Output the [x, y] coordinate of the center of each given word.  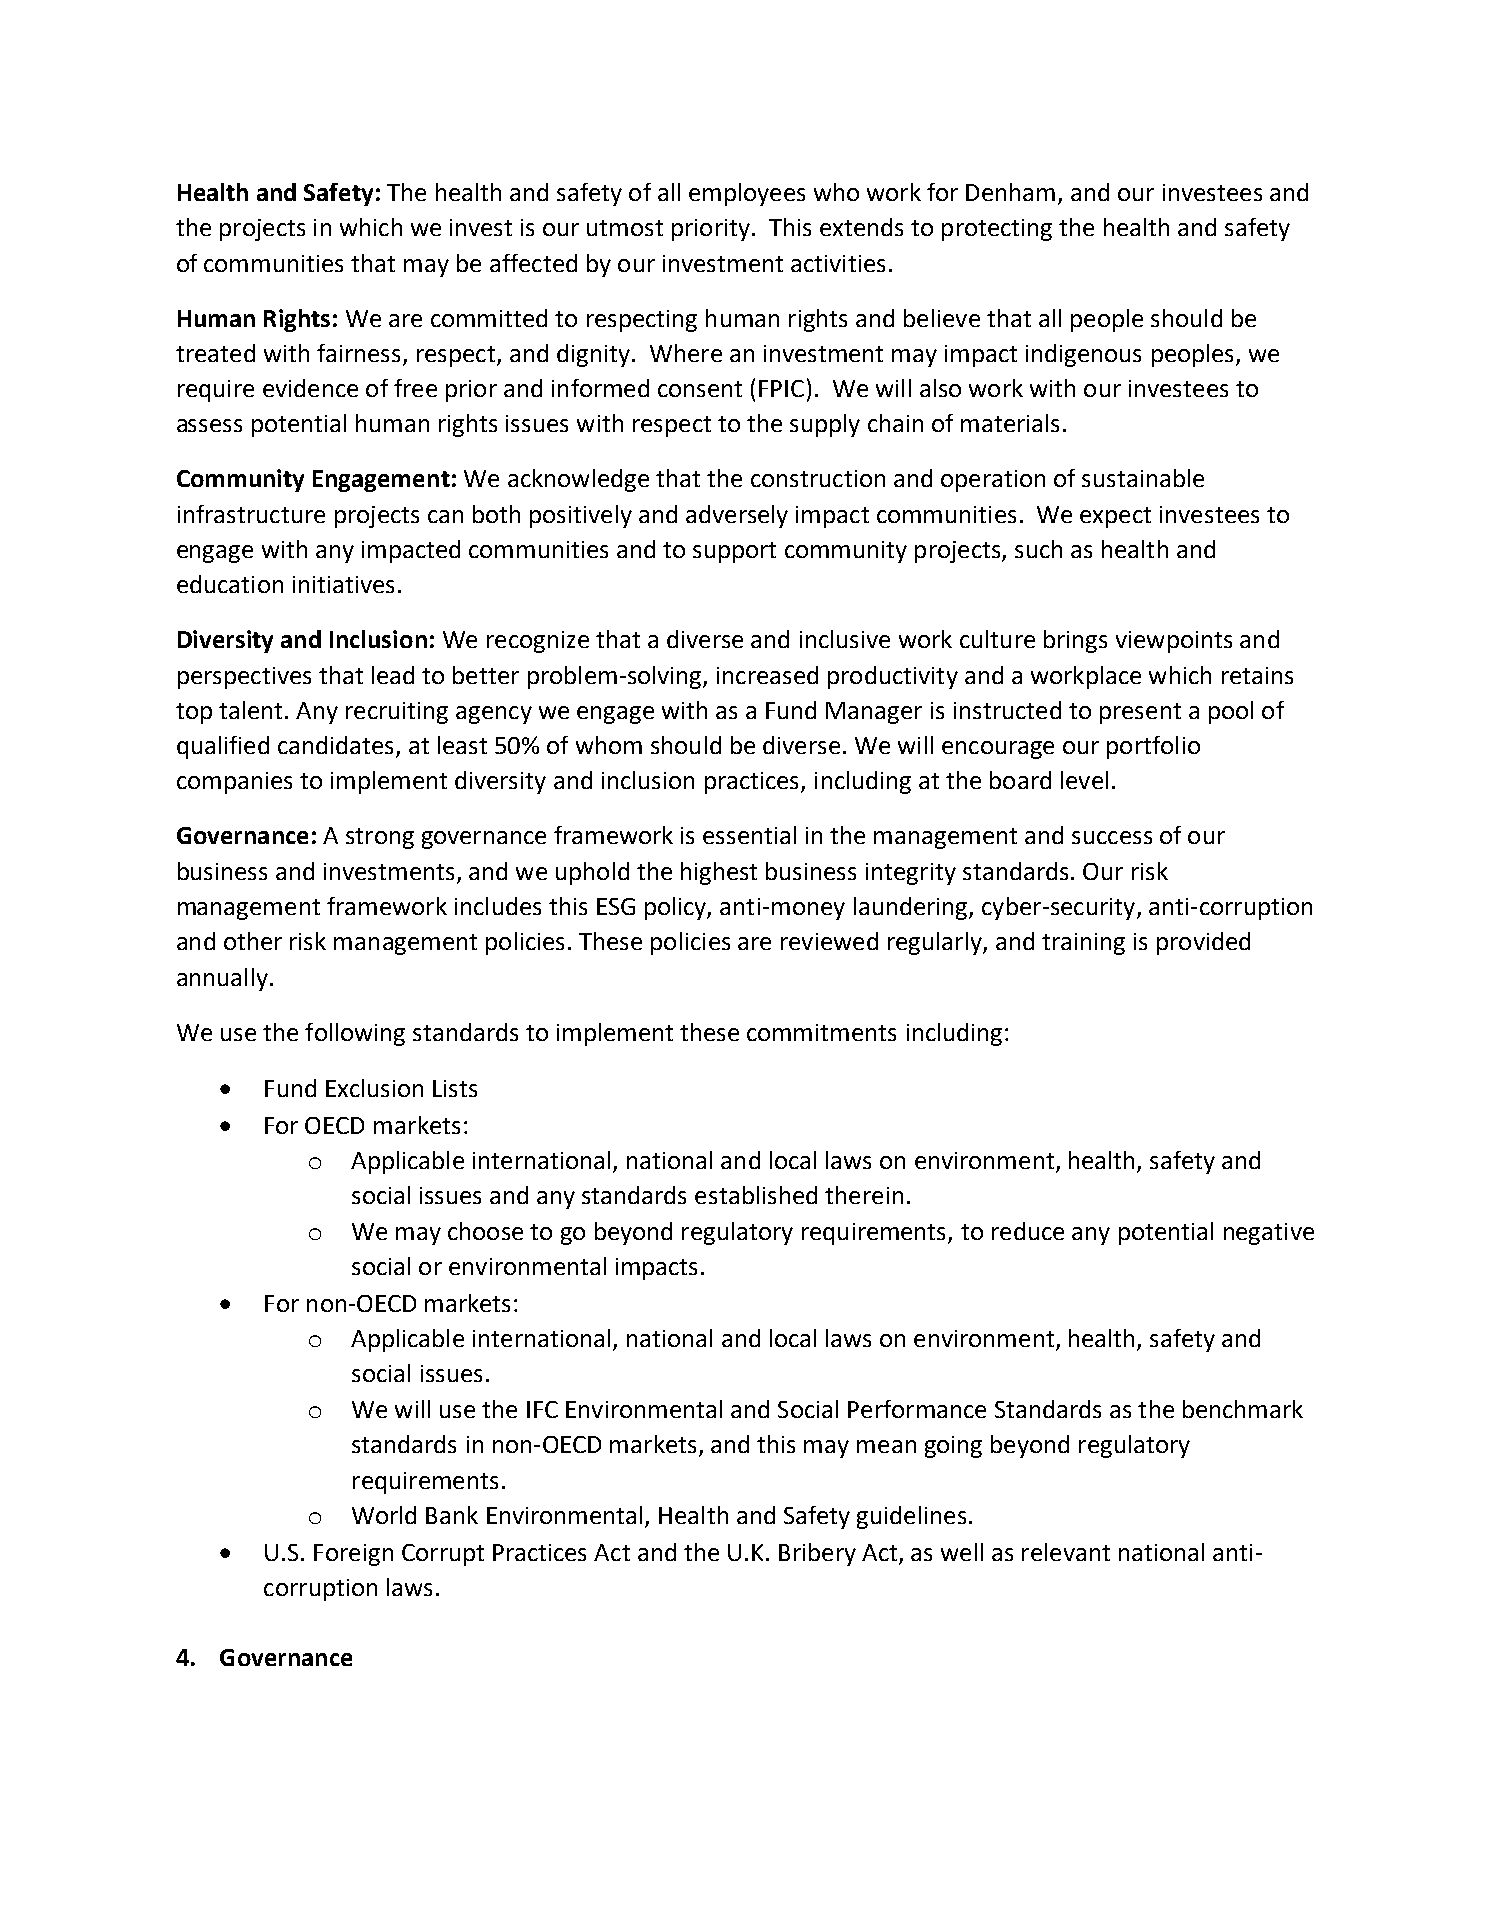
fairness [360, 354]
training [1083, 944]
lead [393, 675]
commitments [821, 1032]
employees [747, 194]
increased [767, 675]
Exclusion [374, 1088]
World [384, 1515]
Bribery [817, 1554]
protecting [997, 230]
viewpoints [1174, 642]
